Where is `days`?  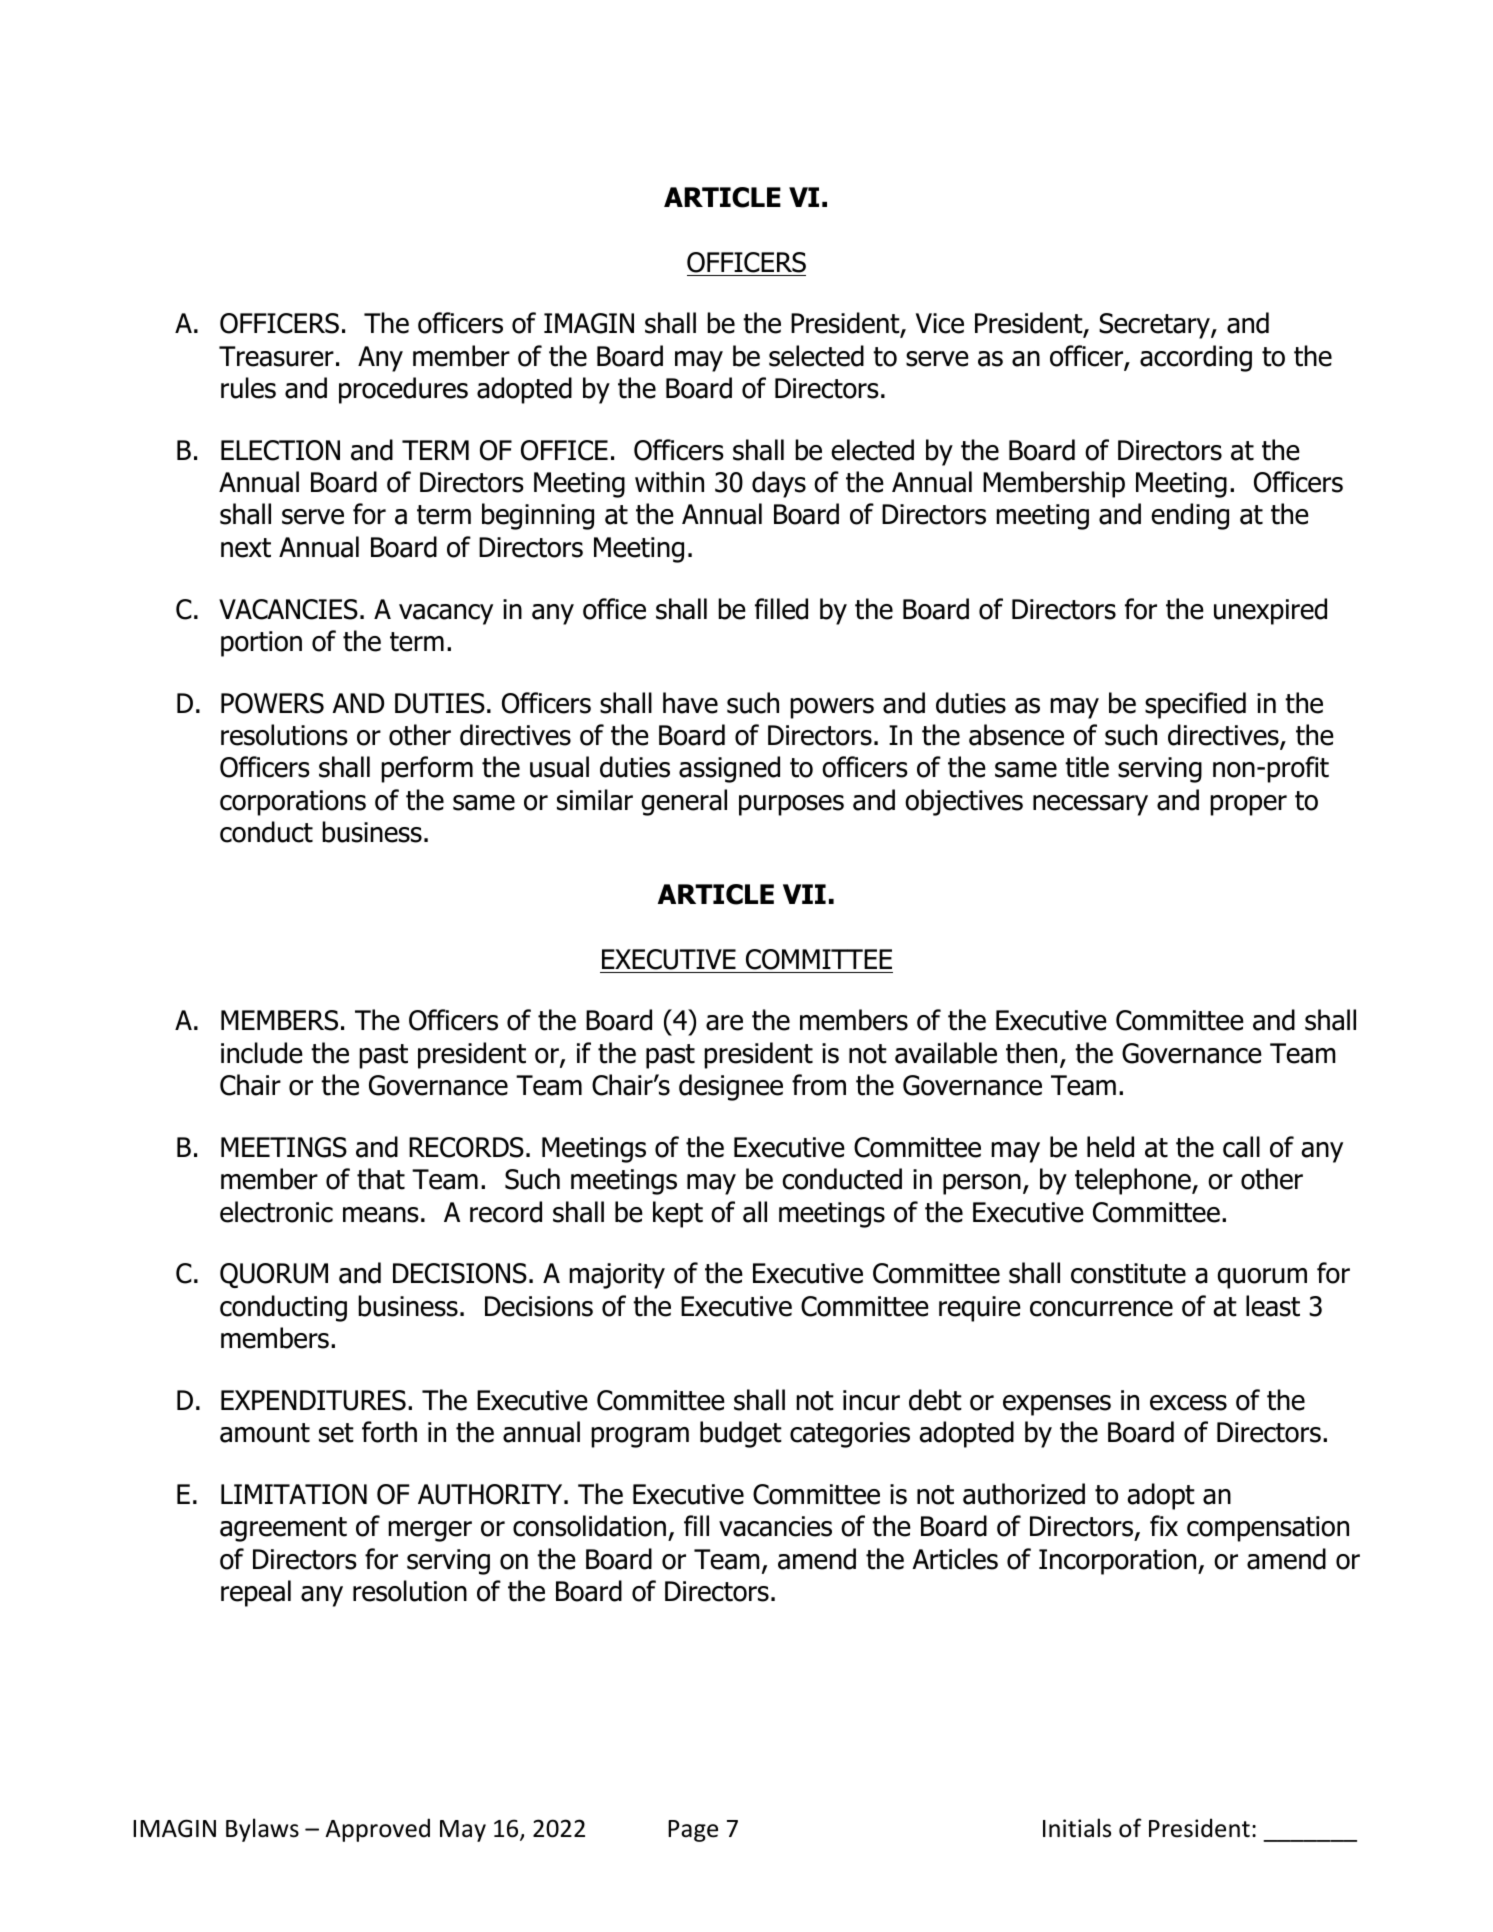 days is located at coordinates (779, 484).
